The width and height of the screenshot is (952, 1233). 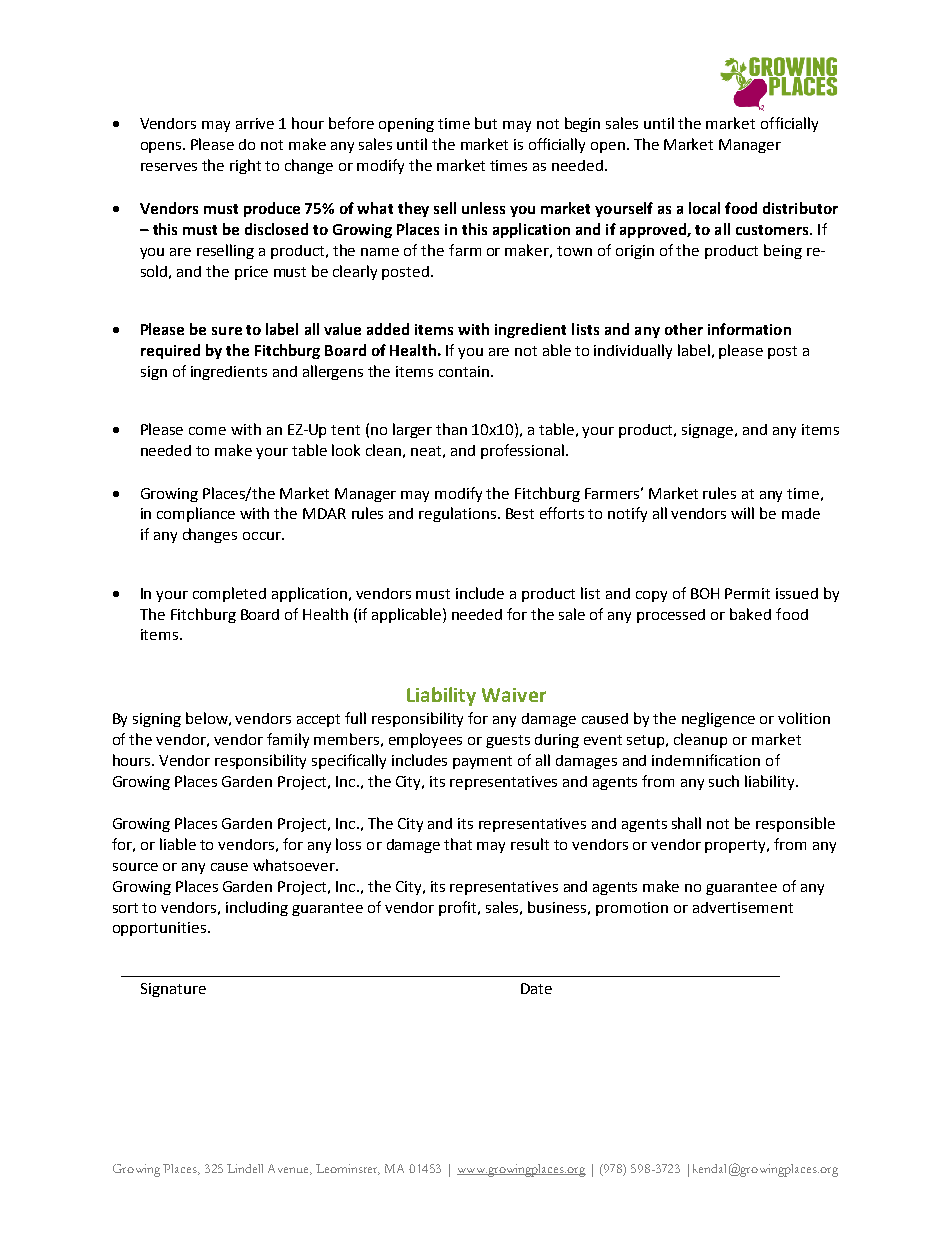 I want to click on regulations, so click(x=459, y=514).
